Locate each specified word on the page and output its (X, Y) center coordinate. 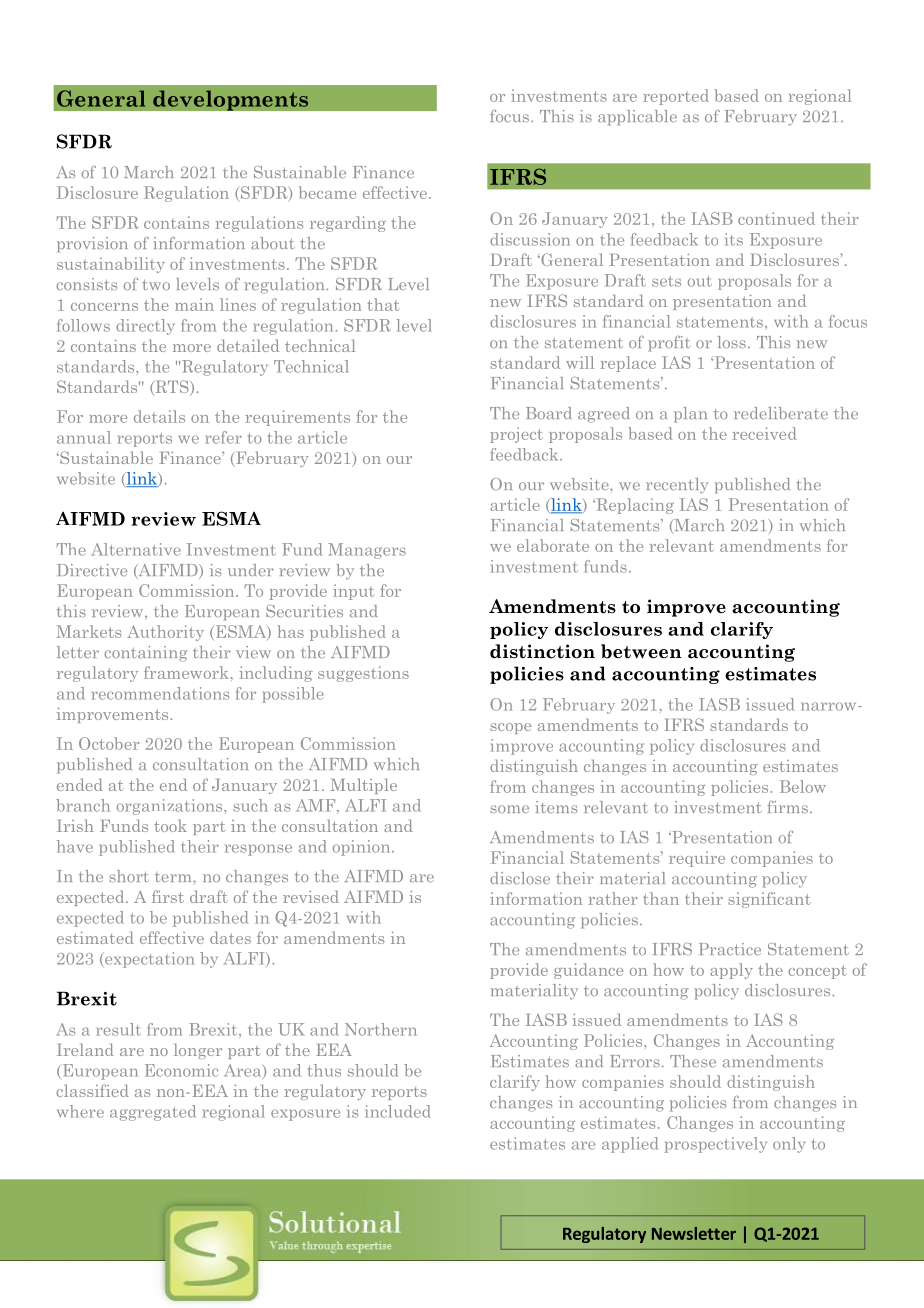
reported (676, 97)
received (764, 433)
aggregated (153, 1113)
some (509, 809)
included (398, 1111)
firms (788, 807)
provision (92, 245)
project (516, 435)
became (327, 192)
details (159, 416)
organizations (171, 807)
